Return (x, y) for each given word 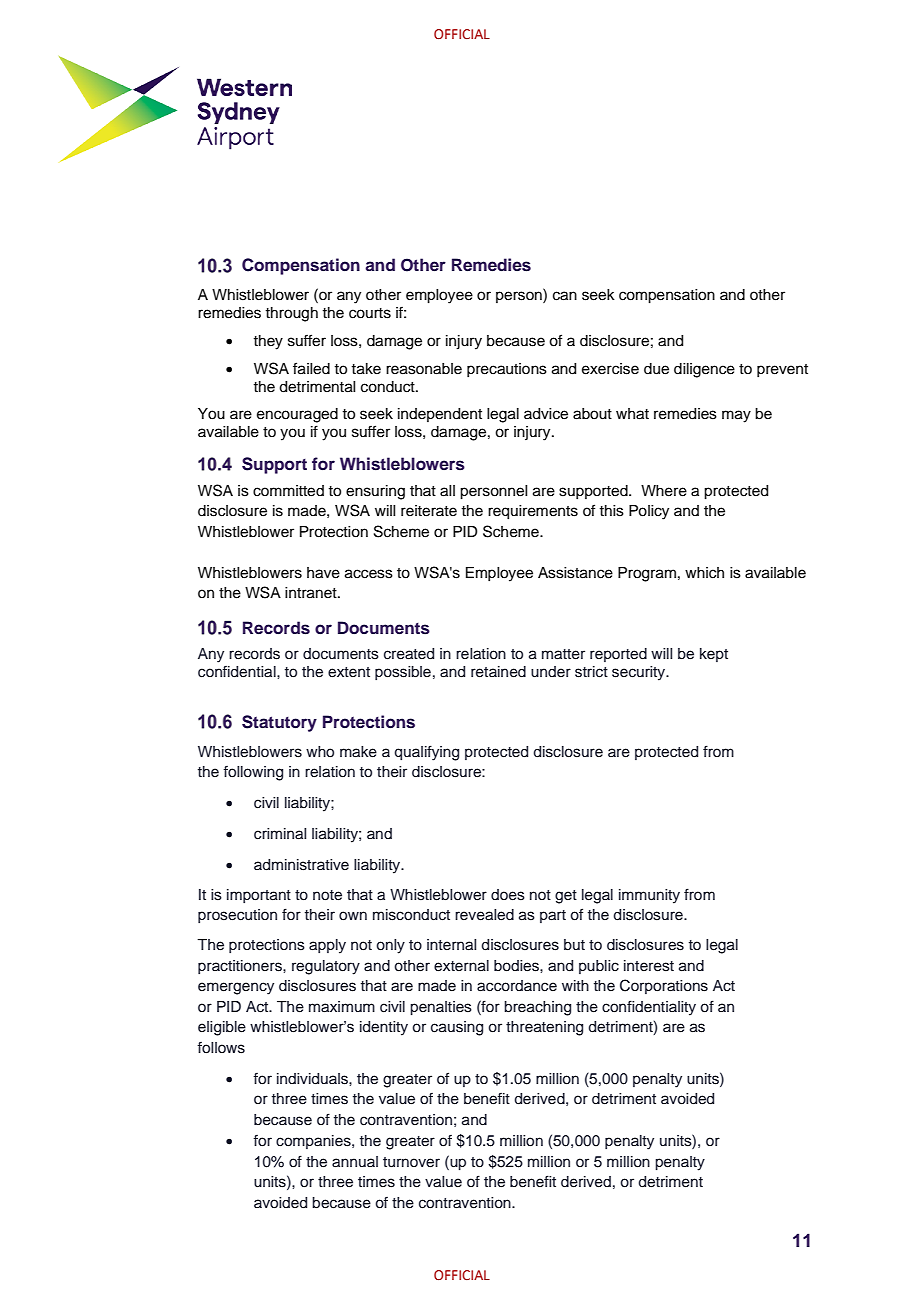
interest (649, 966)
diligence (704, 370)
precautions (507, 370)
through (291, 314)
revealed (484, 915)
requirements (533, 512)
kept (714, 655)
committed (288, 491)
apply (327, 946)
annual (355, 1161)
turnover (411, 1162)
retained (498, 672)
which (704, 573)
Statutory (279, 723)
